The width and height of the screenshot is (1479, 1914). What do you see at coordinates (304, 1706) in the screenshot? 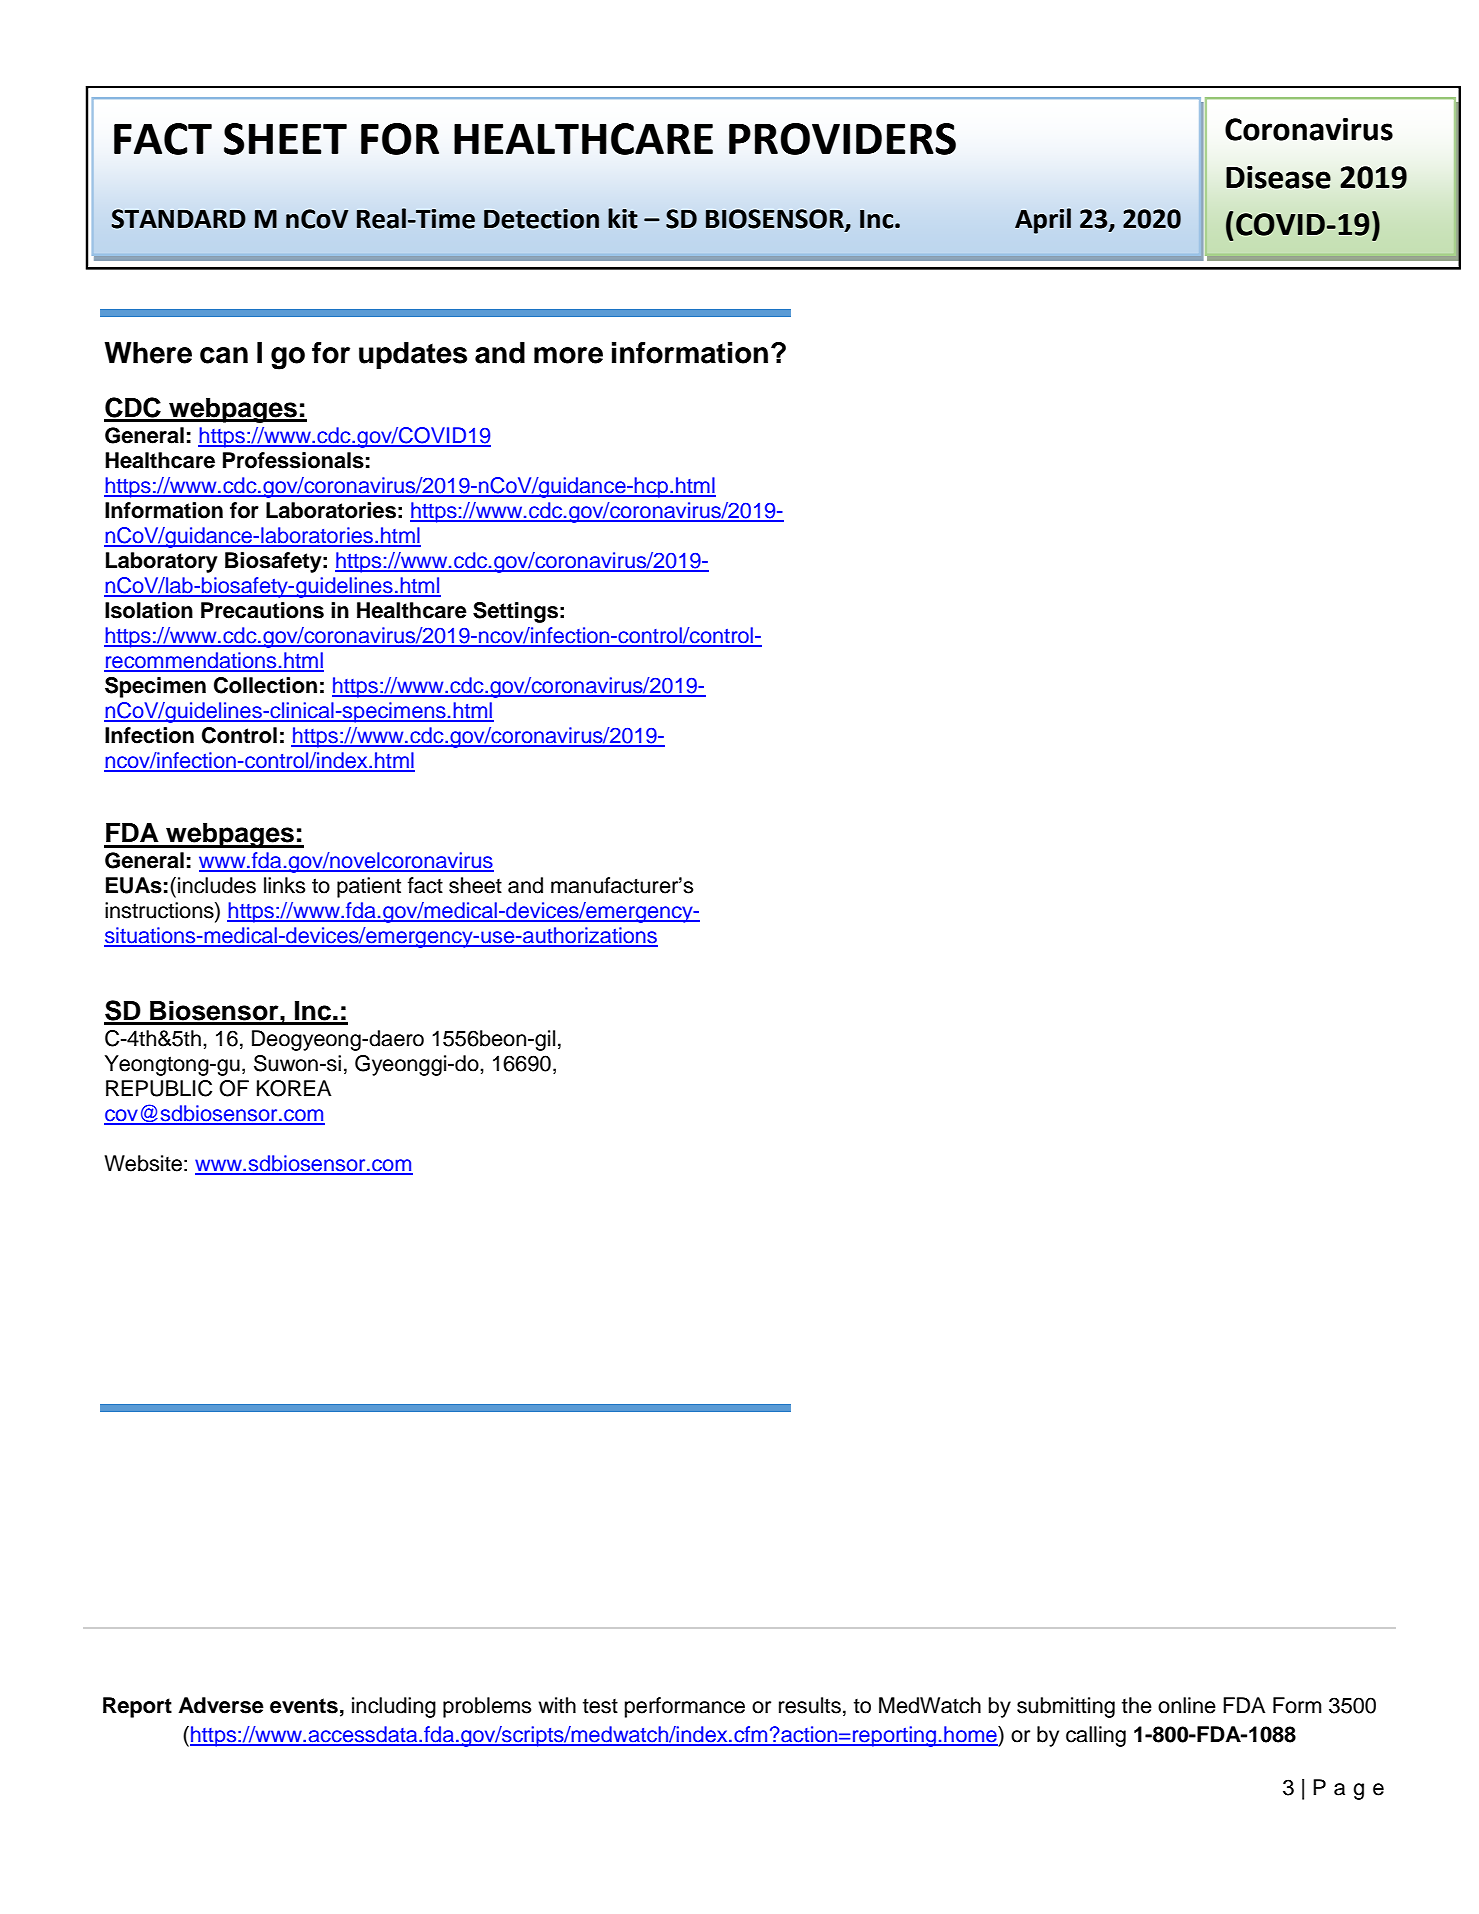
I see `events` at bounding box center [304, 1706].
